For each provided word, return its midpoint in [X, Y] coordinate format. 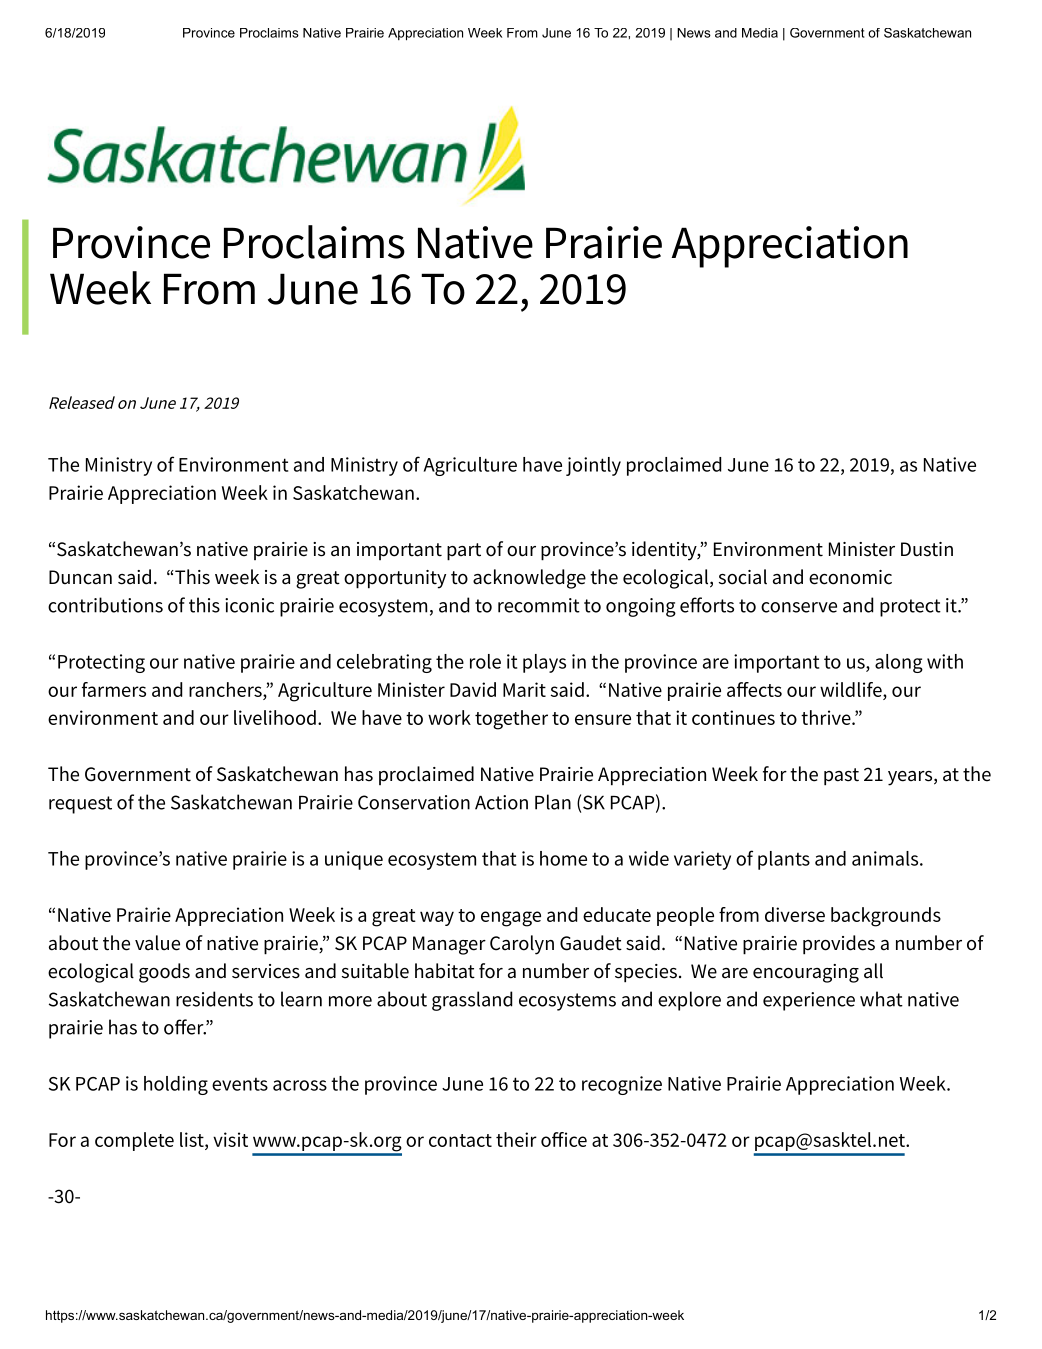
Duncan [80, 577]
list [193, 1141]
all [873, 971]
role [485, 661]
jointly [593, 466]
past [841, 777]
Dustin [927, 549]
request [80, 805]
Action [501, 802]
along [899, 663]
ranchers [226, 689]
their [516, 1139]
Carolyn [522, 945]
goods [164, 973]
